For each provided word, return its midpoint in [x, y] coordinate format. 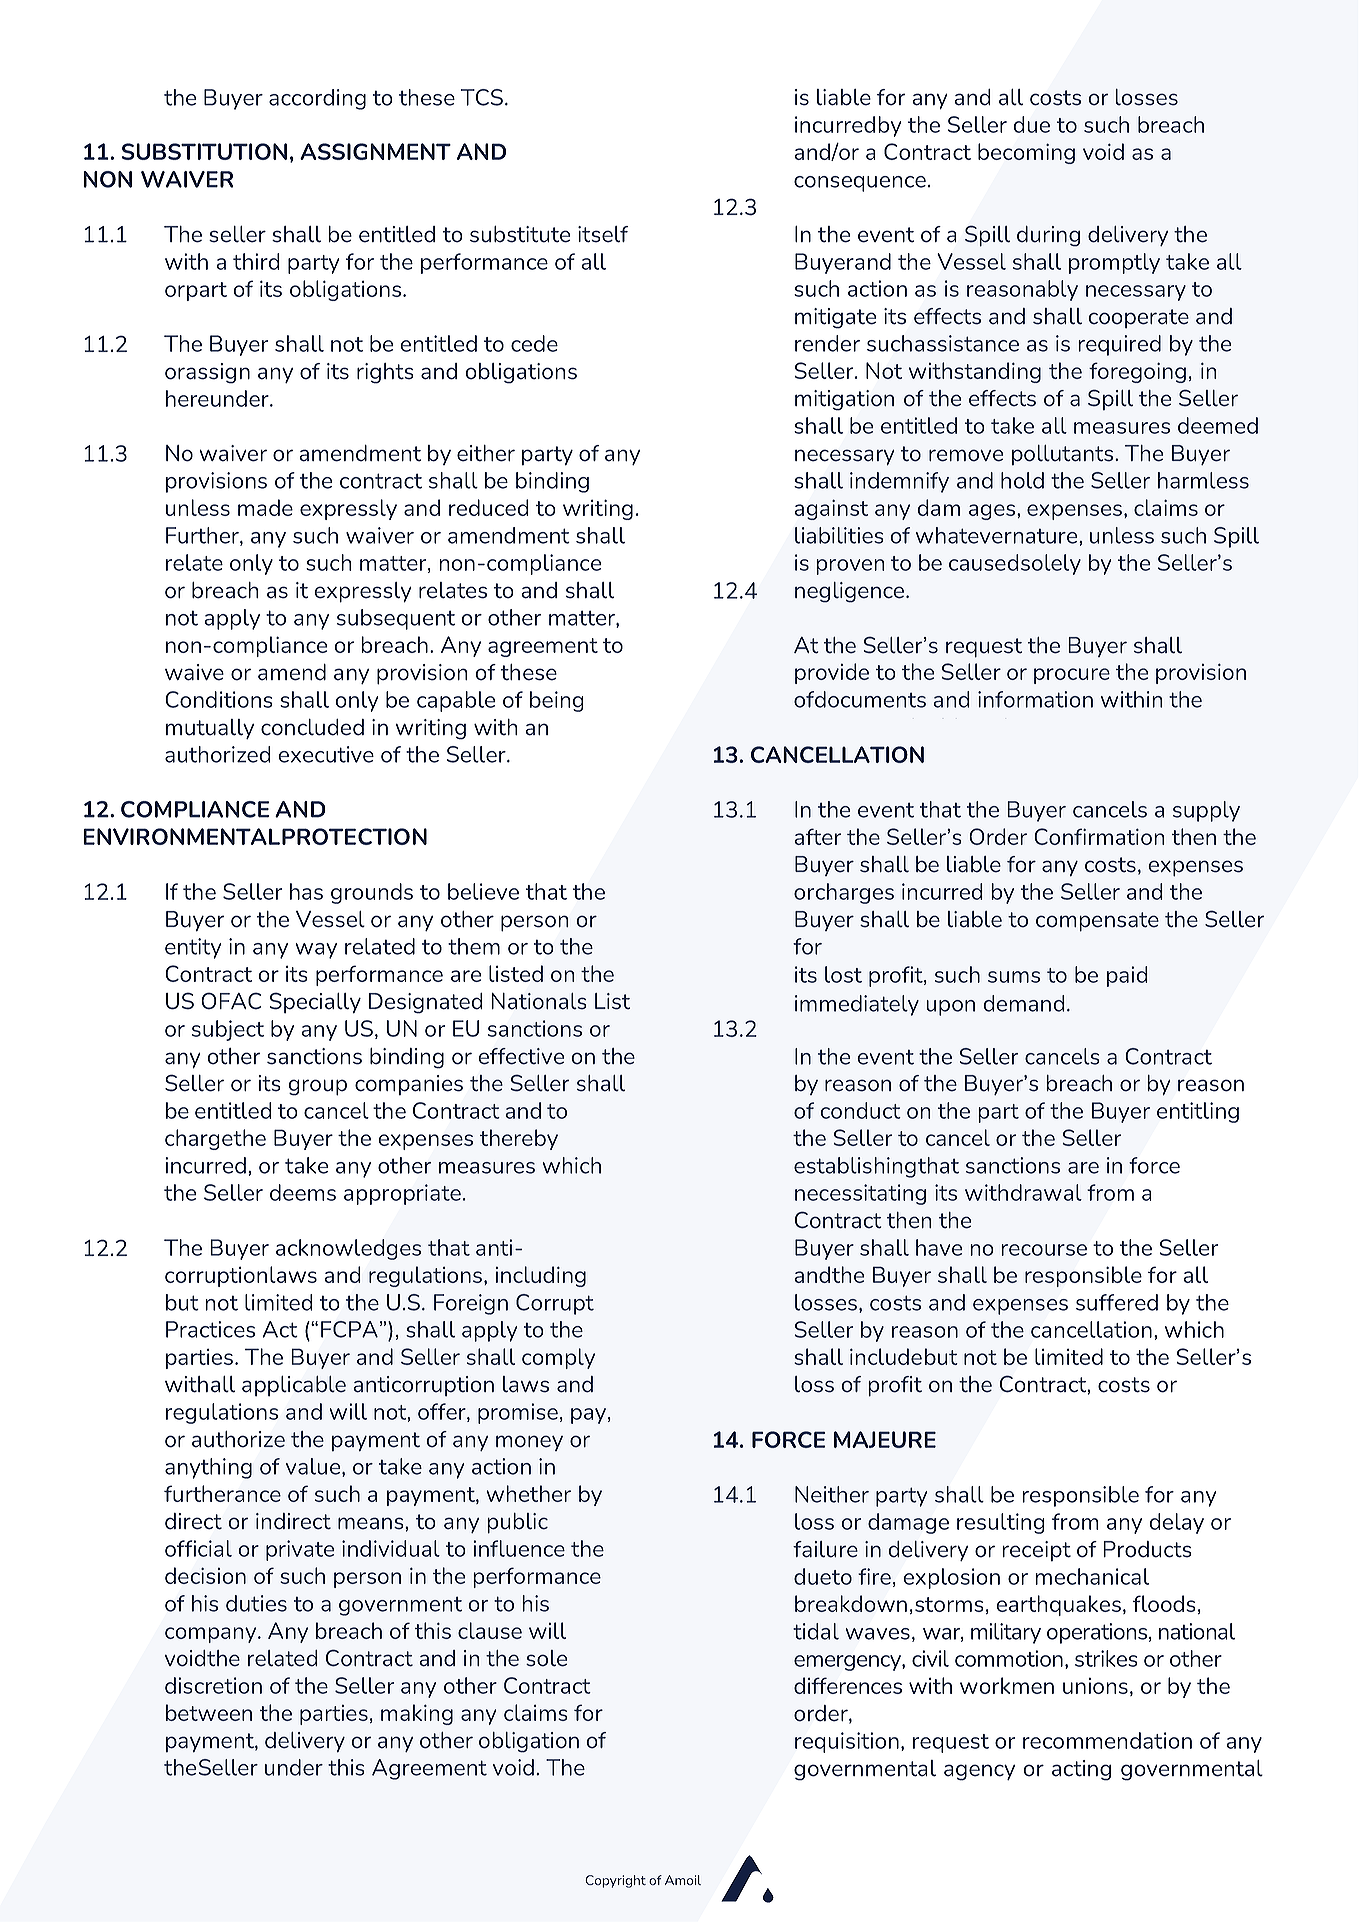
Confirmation [1099, 836]
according [317, 99]
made [265, 507]
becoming [1026, 153]
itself [603, 234]
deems [303, 1192]
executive [326, 754]
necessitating [860, 1194]
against [831, 509]
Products [1147, 1549]
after [817, 836]
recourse [1044, 1250]
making [417, 1714]
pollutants [1064, 455]
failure [825, 1549]
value [314, 1467]
